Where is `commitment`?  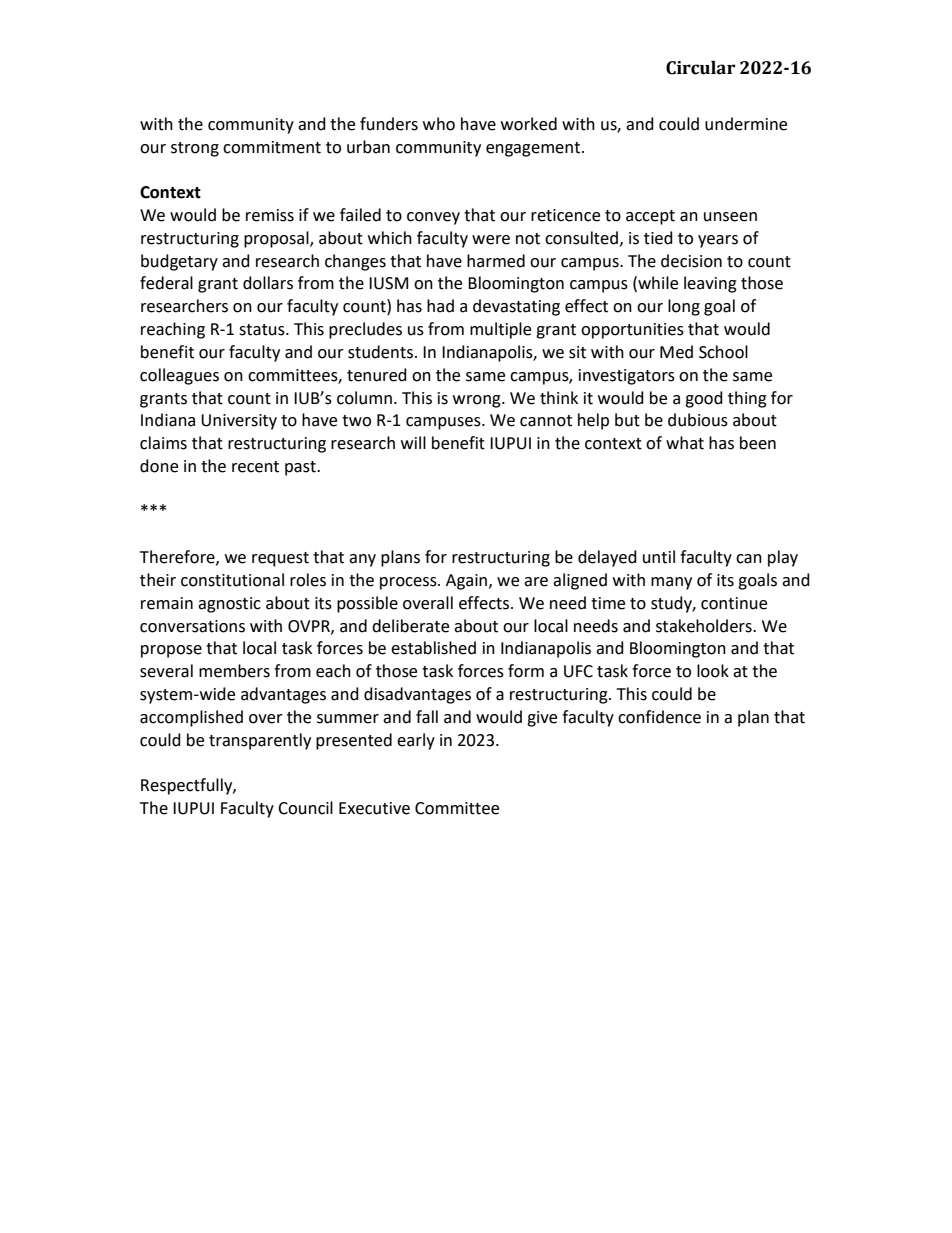 commitment is located at coordinates (272, 147).
